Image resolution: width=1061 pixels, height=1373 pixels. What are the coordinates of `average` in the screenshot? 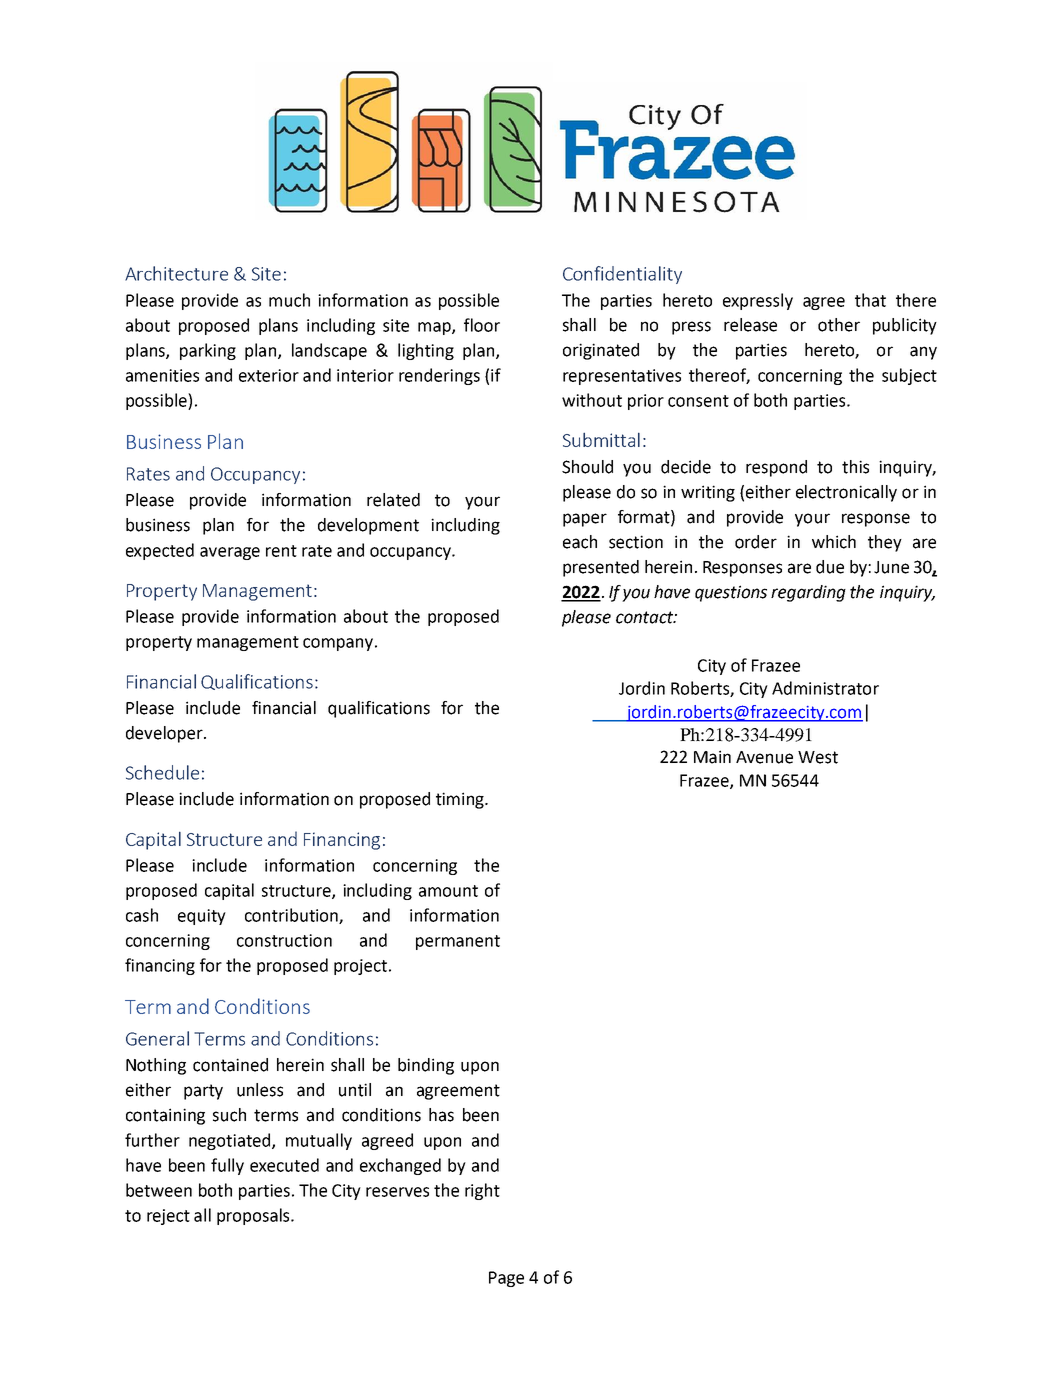 It's located at (230, 553).
